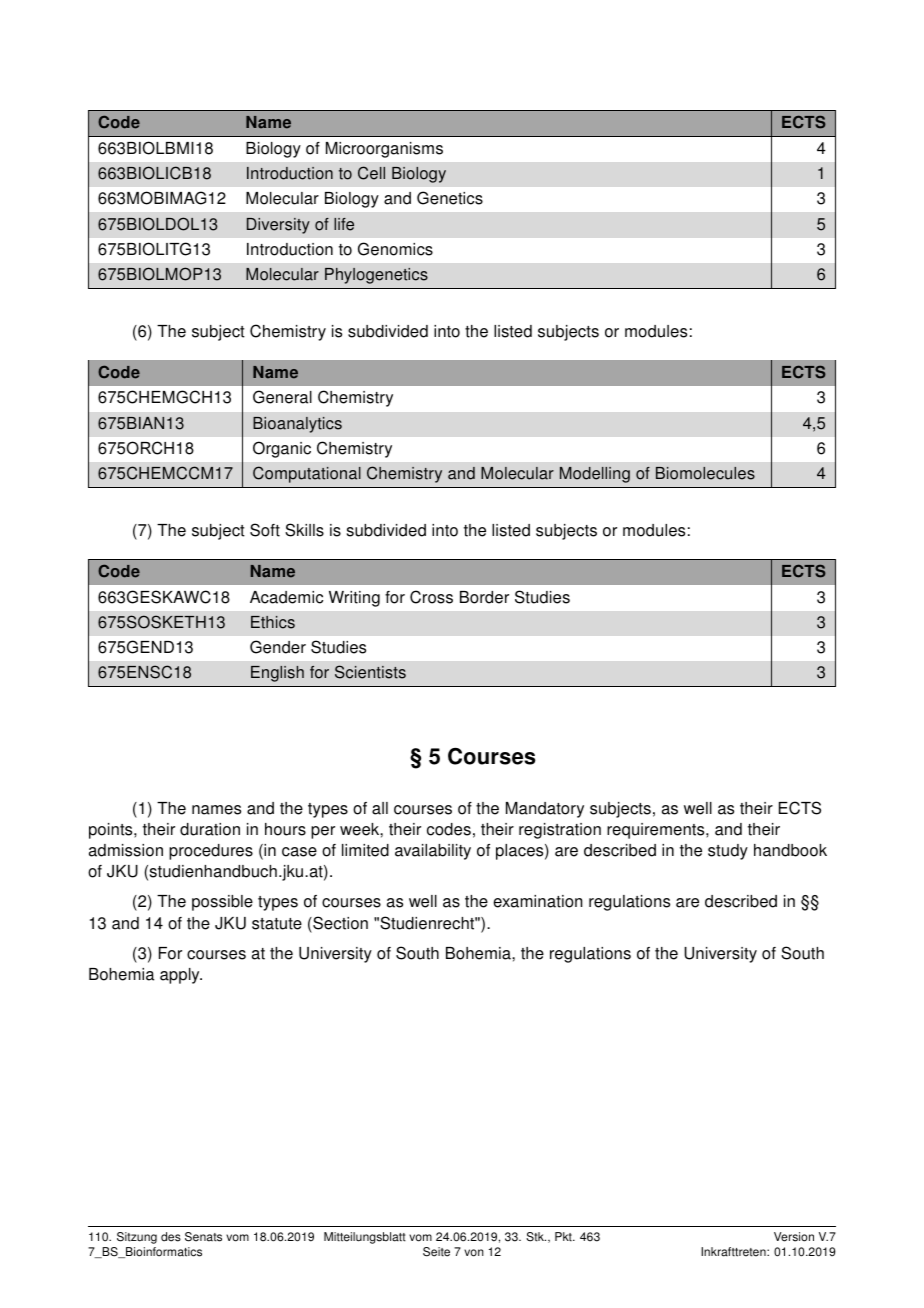 The height and width of the image is (1308, 924). Describe the element at coordinates (436, 1252) in the image. I see `Seite` at that location.
